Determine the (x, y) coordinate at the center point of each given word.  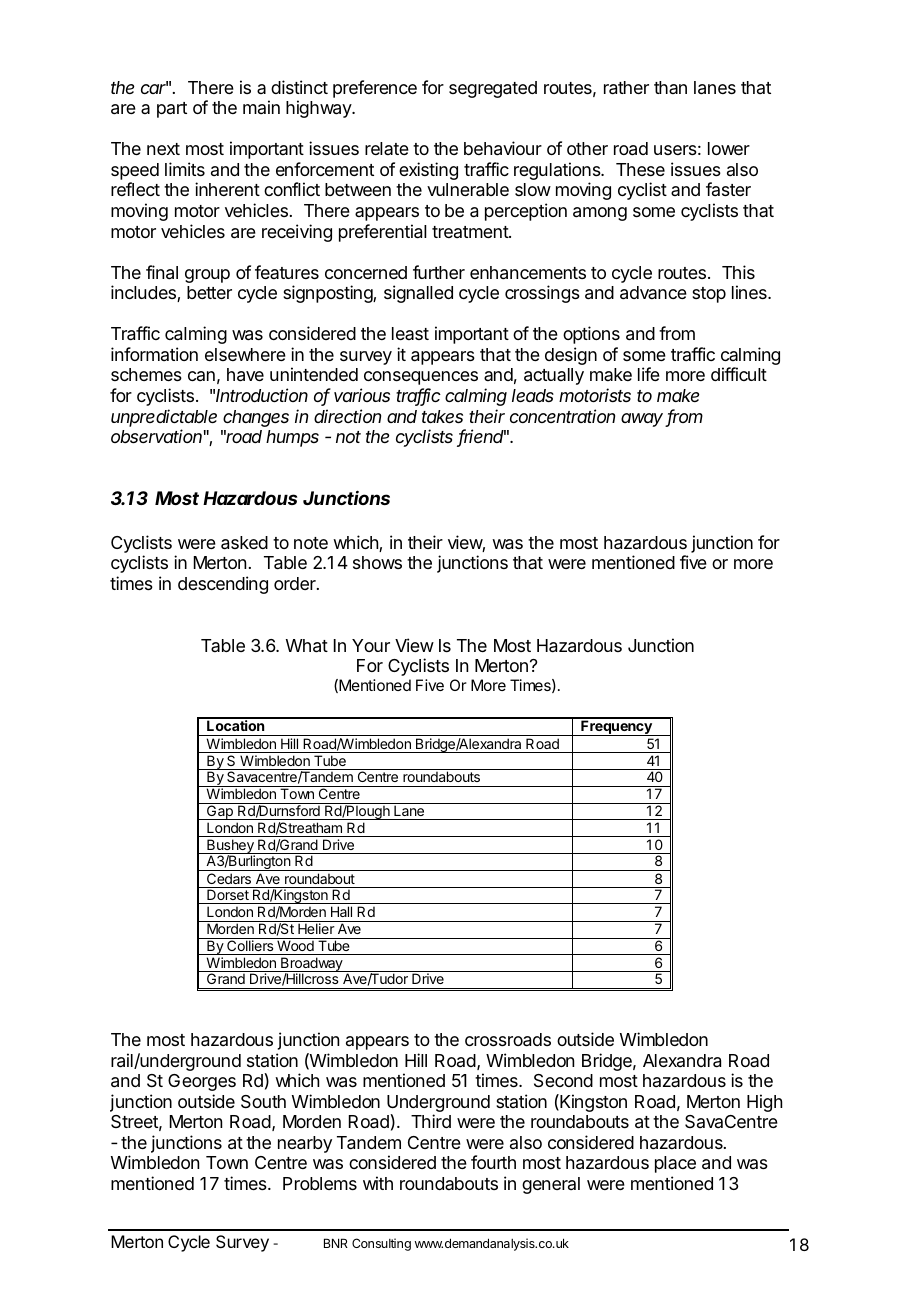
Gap (220, 811)
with (378, 1183)
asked (244, 543)
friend (481, 437)
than (670, 87)
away (643, 420)
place (675, 1164)
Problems (320, 1183)
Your (371, 645)
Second (563, 1081)
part (172, 110)
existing (428, 171)
